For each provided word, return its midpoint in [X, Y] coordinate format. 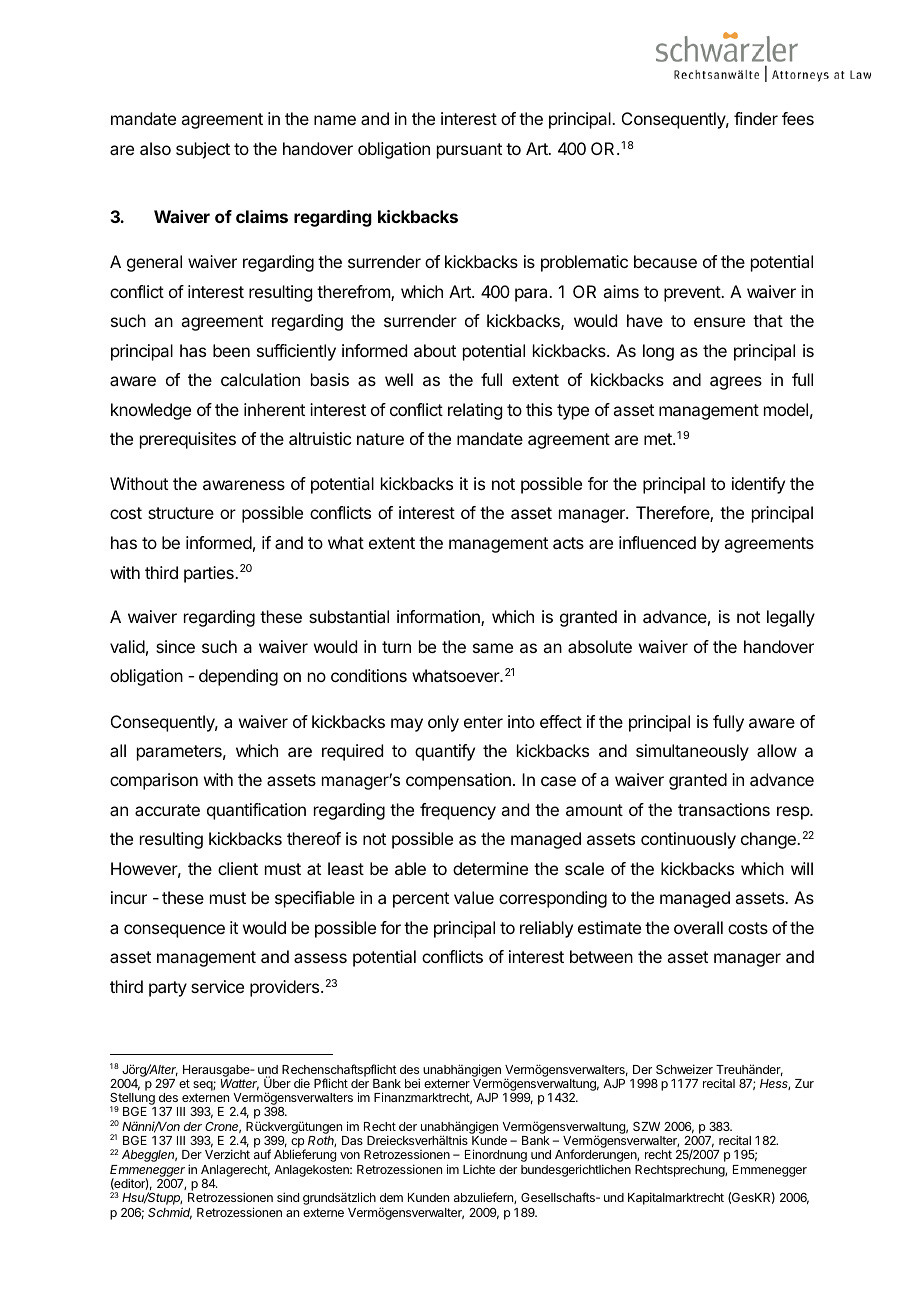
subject [203, 150]
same [493, 648]
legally [791, 618]
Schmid [170, 1213]
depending [238, 677]
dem [391, 1197]
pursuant [469, 151]
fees [798, 118]
